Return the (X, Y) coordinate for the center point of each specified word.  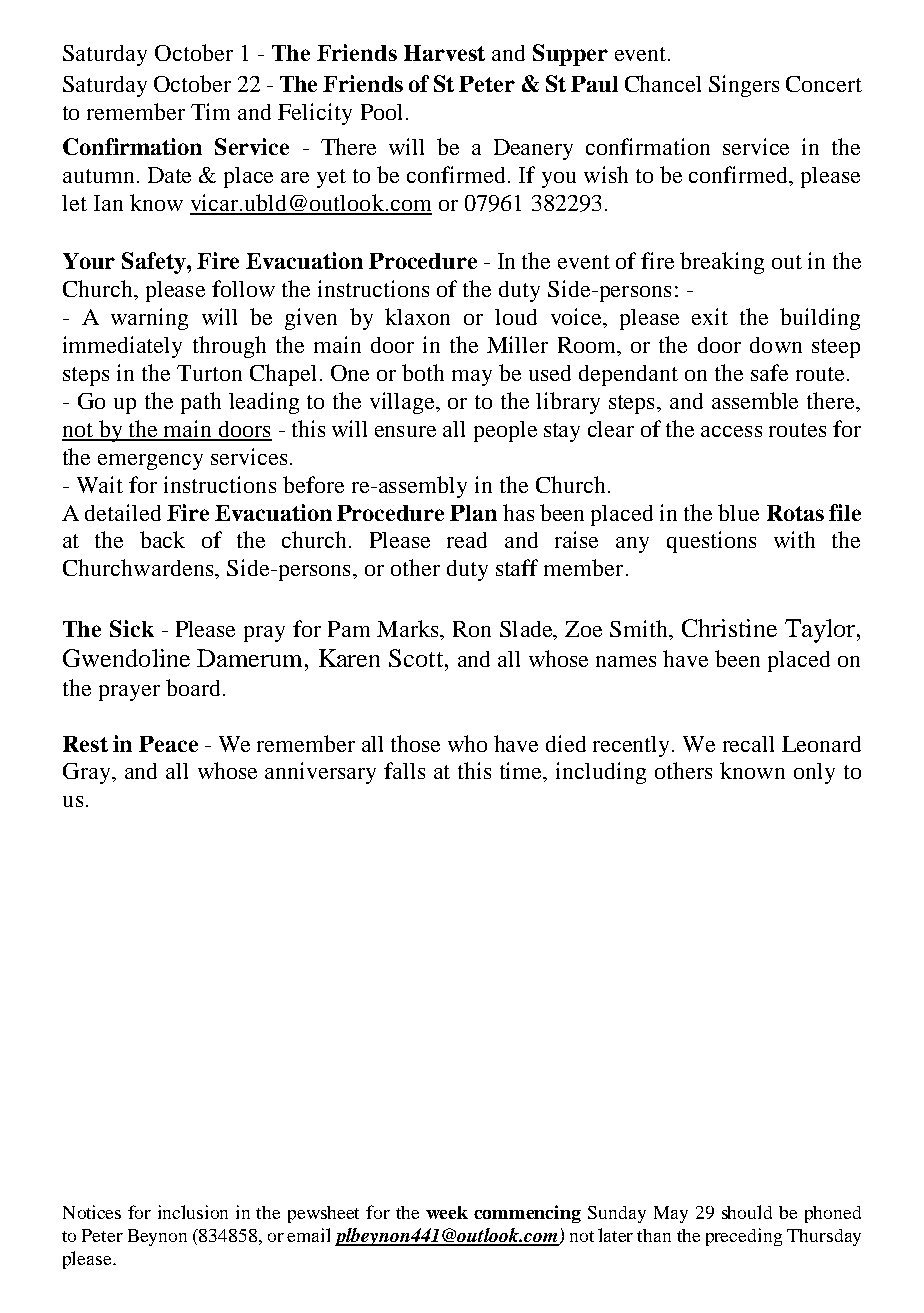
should (747, 1212)
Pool (381, 112)
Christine (729, 628)
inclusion (193, 1212)
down (776, 345)
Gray (88, 773)
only (814, 773)
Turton (209, 373)
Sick (132, 628)
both (423, 372)
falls (404, 770)
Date (169, 175)
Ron (472, 629)
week (447, 1212)
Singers (744, 86)
